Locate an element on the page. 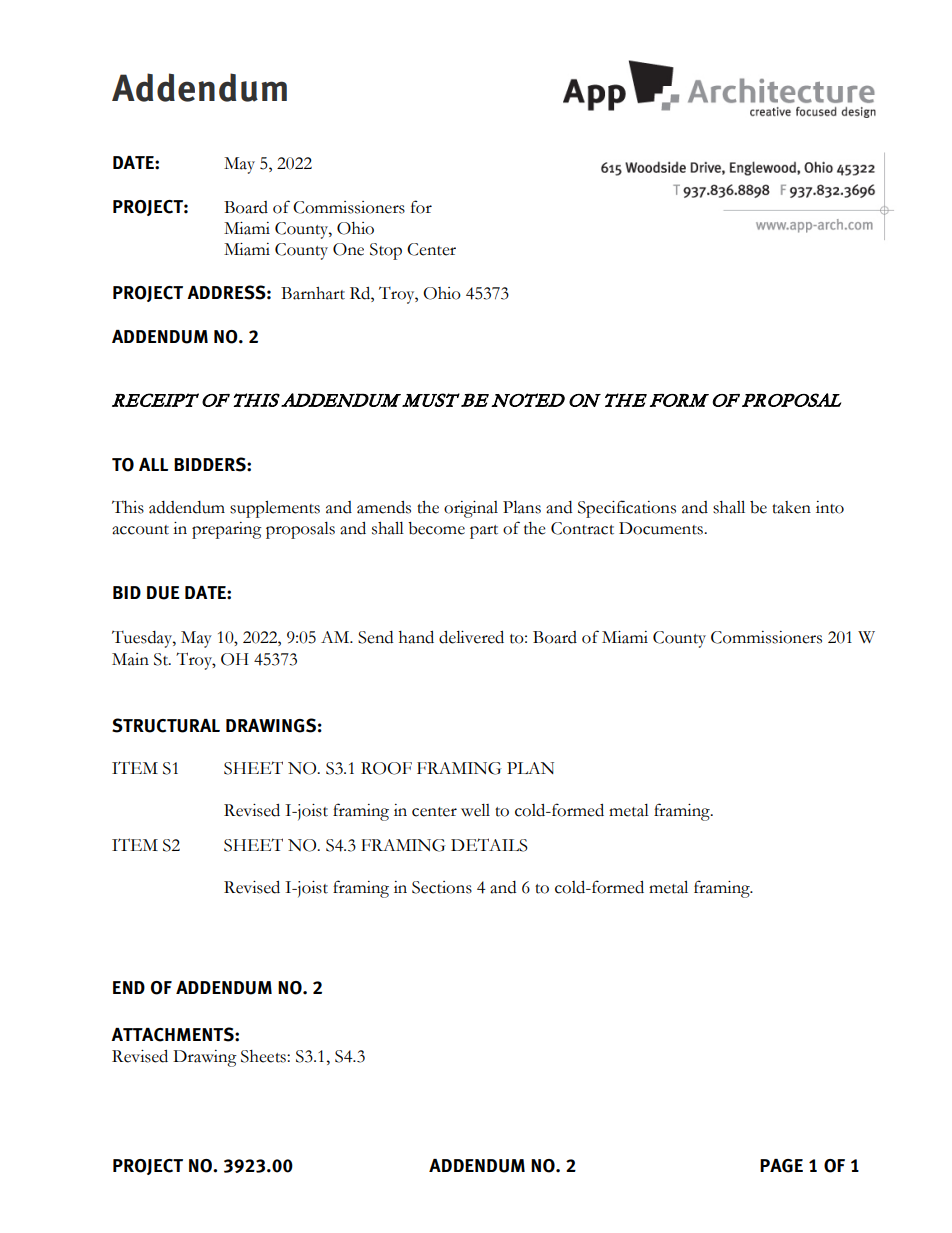 The height and width of the image is (1233, 952). Stop is located at coordinates (386, 251).
